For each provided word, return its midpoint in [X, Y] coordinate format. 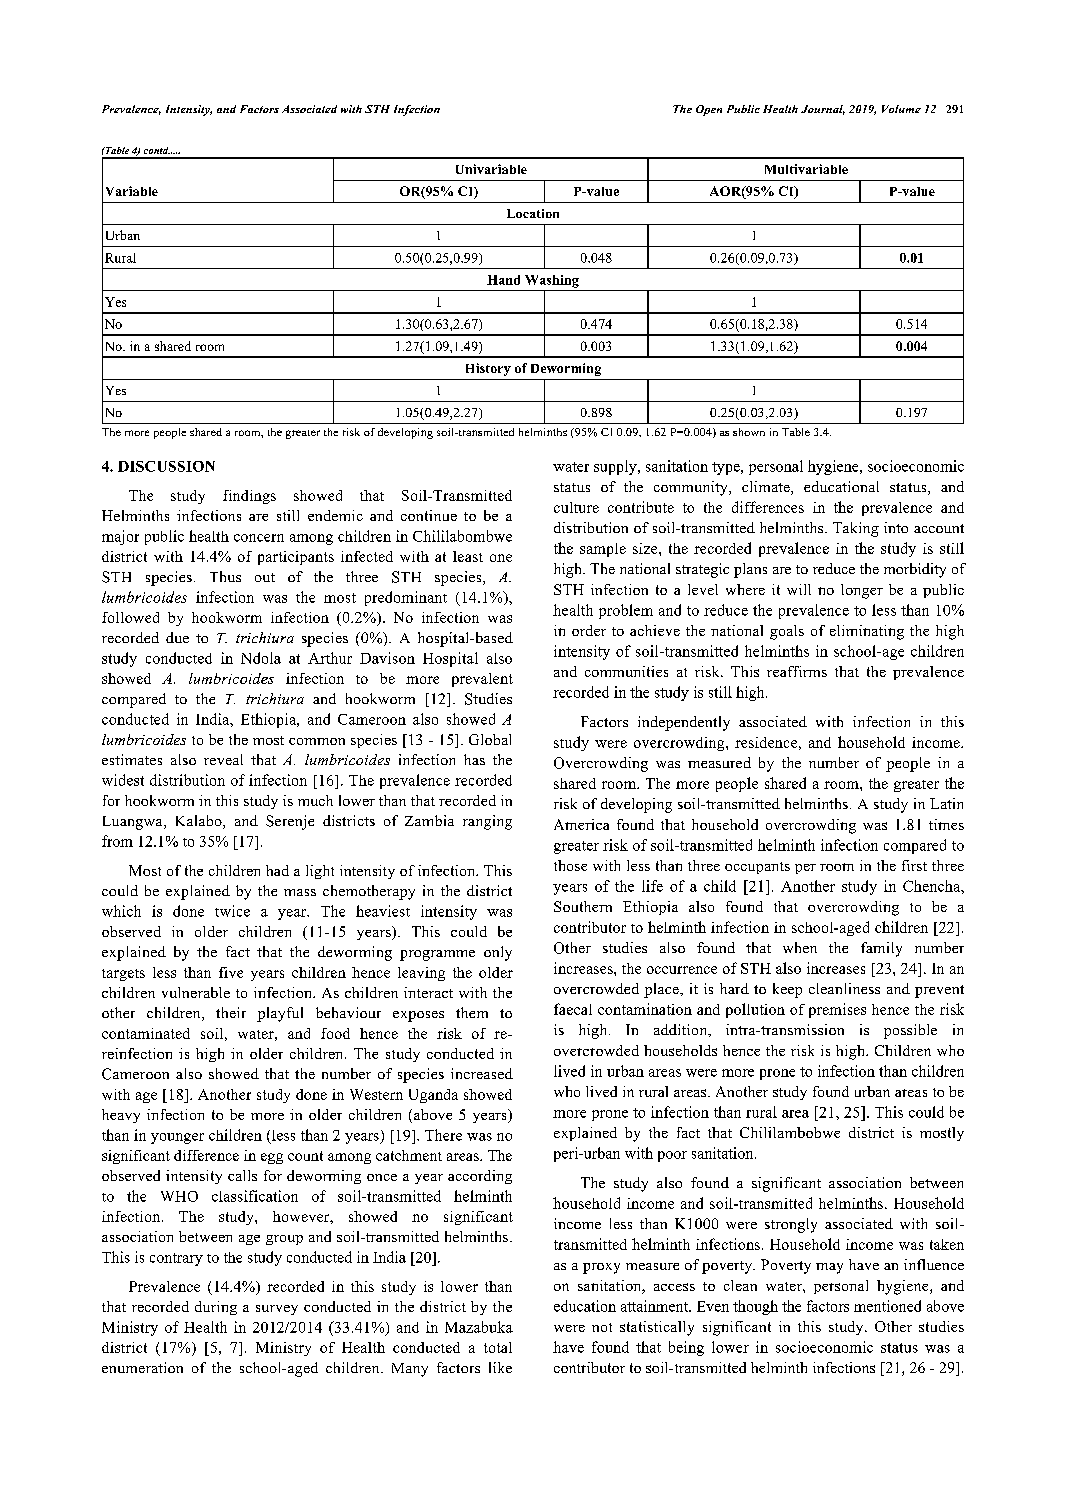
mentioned [887, 1306]
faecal [573, 1009]
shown [749, 432]
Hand [503, 280]
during [216, 1308]
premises [837, 1010]
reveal [223, 759]
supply [616, 467]
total [498, 1347]
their [231, 1012]
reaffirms [797, 671]
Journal [823, 110]
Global [490, 739]
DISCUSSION [166, 466]
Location [533, 213]
